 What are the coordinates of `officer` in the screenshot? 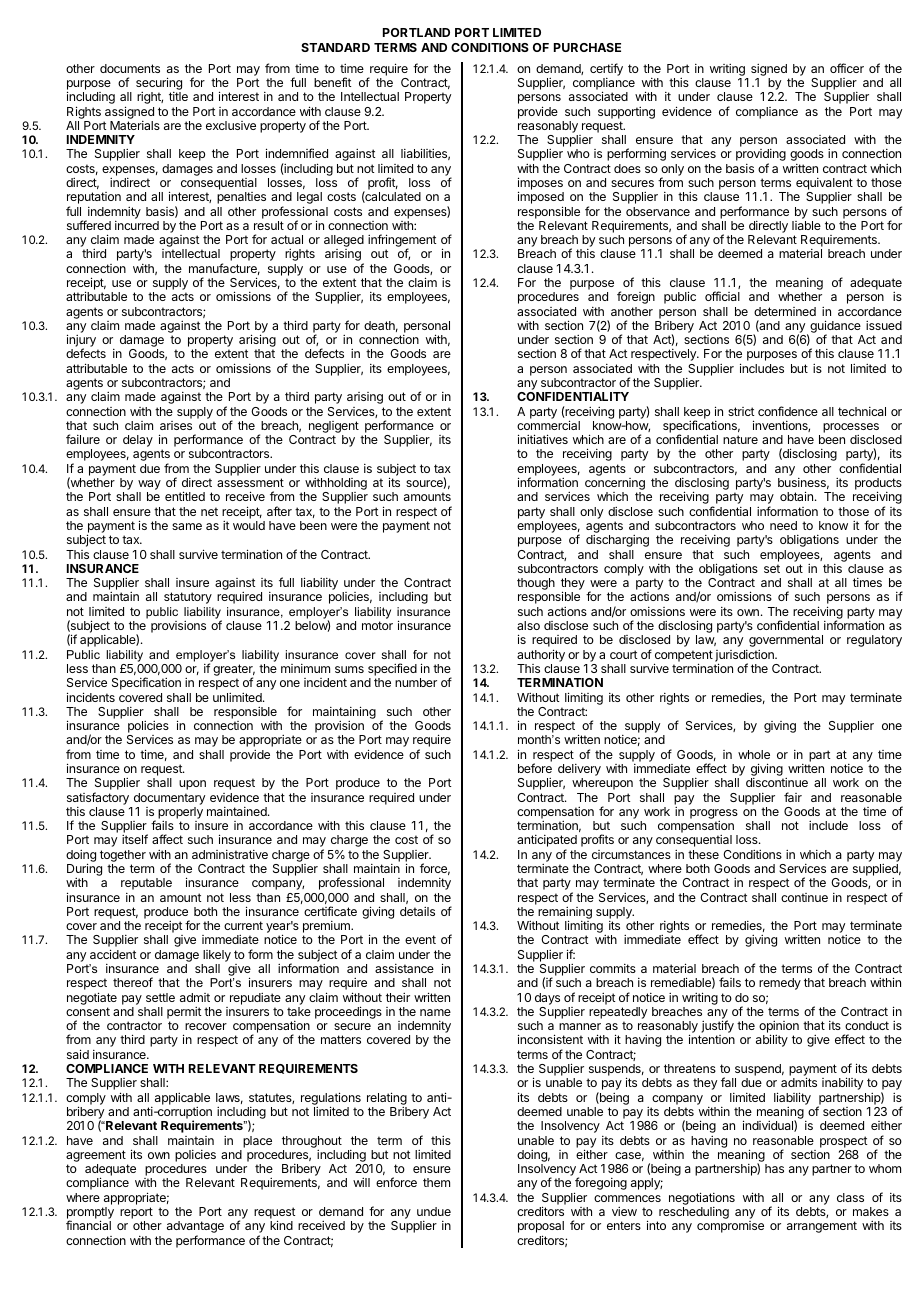 It's located at (847, 68).
